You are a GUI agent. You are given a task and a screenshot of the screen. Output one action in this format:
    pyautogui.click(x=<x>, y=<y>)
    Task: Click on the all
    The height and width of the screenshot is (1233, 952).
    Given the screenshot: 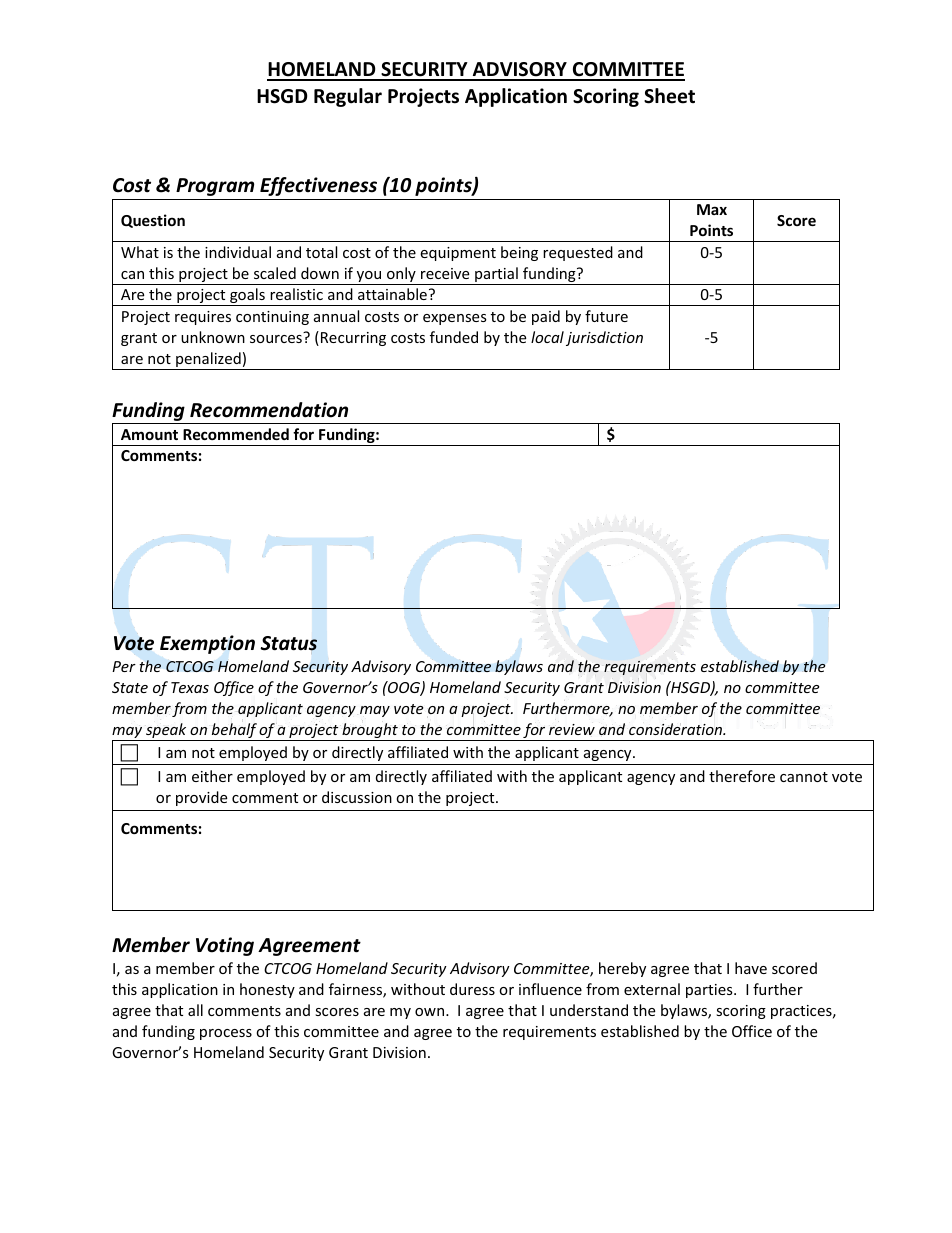 What is the action you would take?
    pyautogui.click(x=195, y=1010)
